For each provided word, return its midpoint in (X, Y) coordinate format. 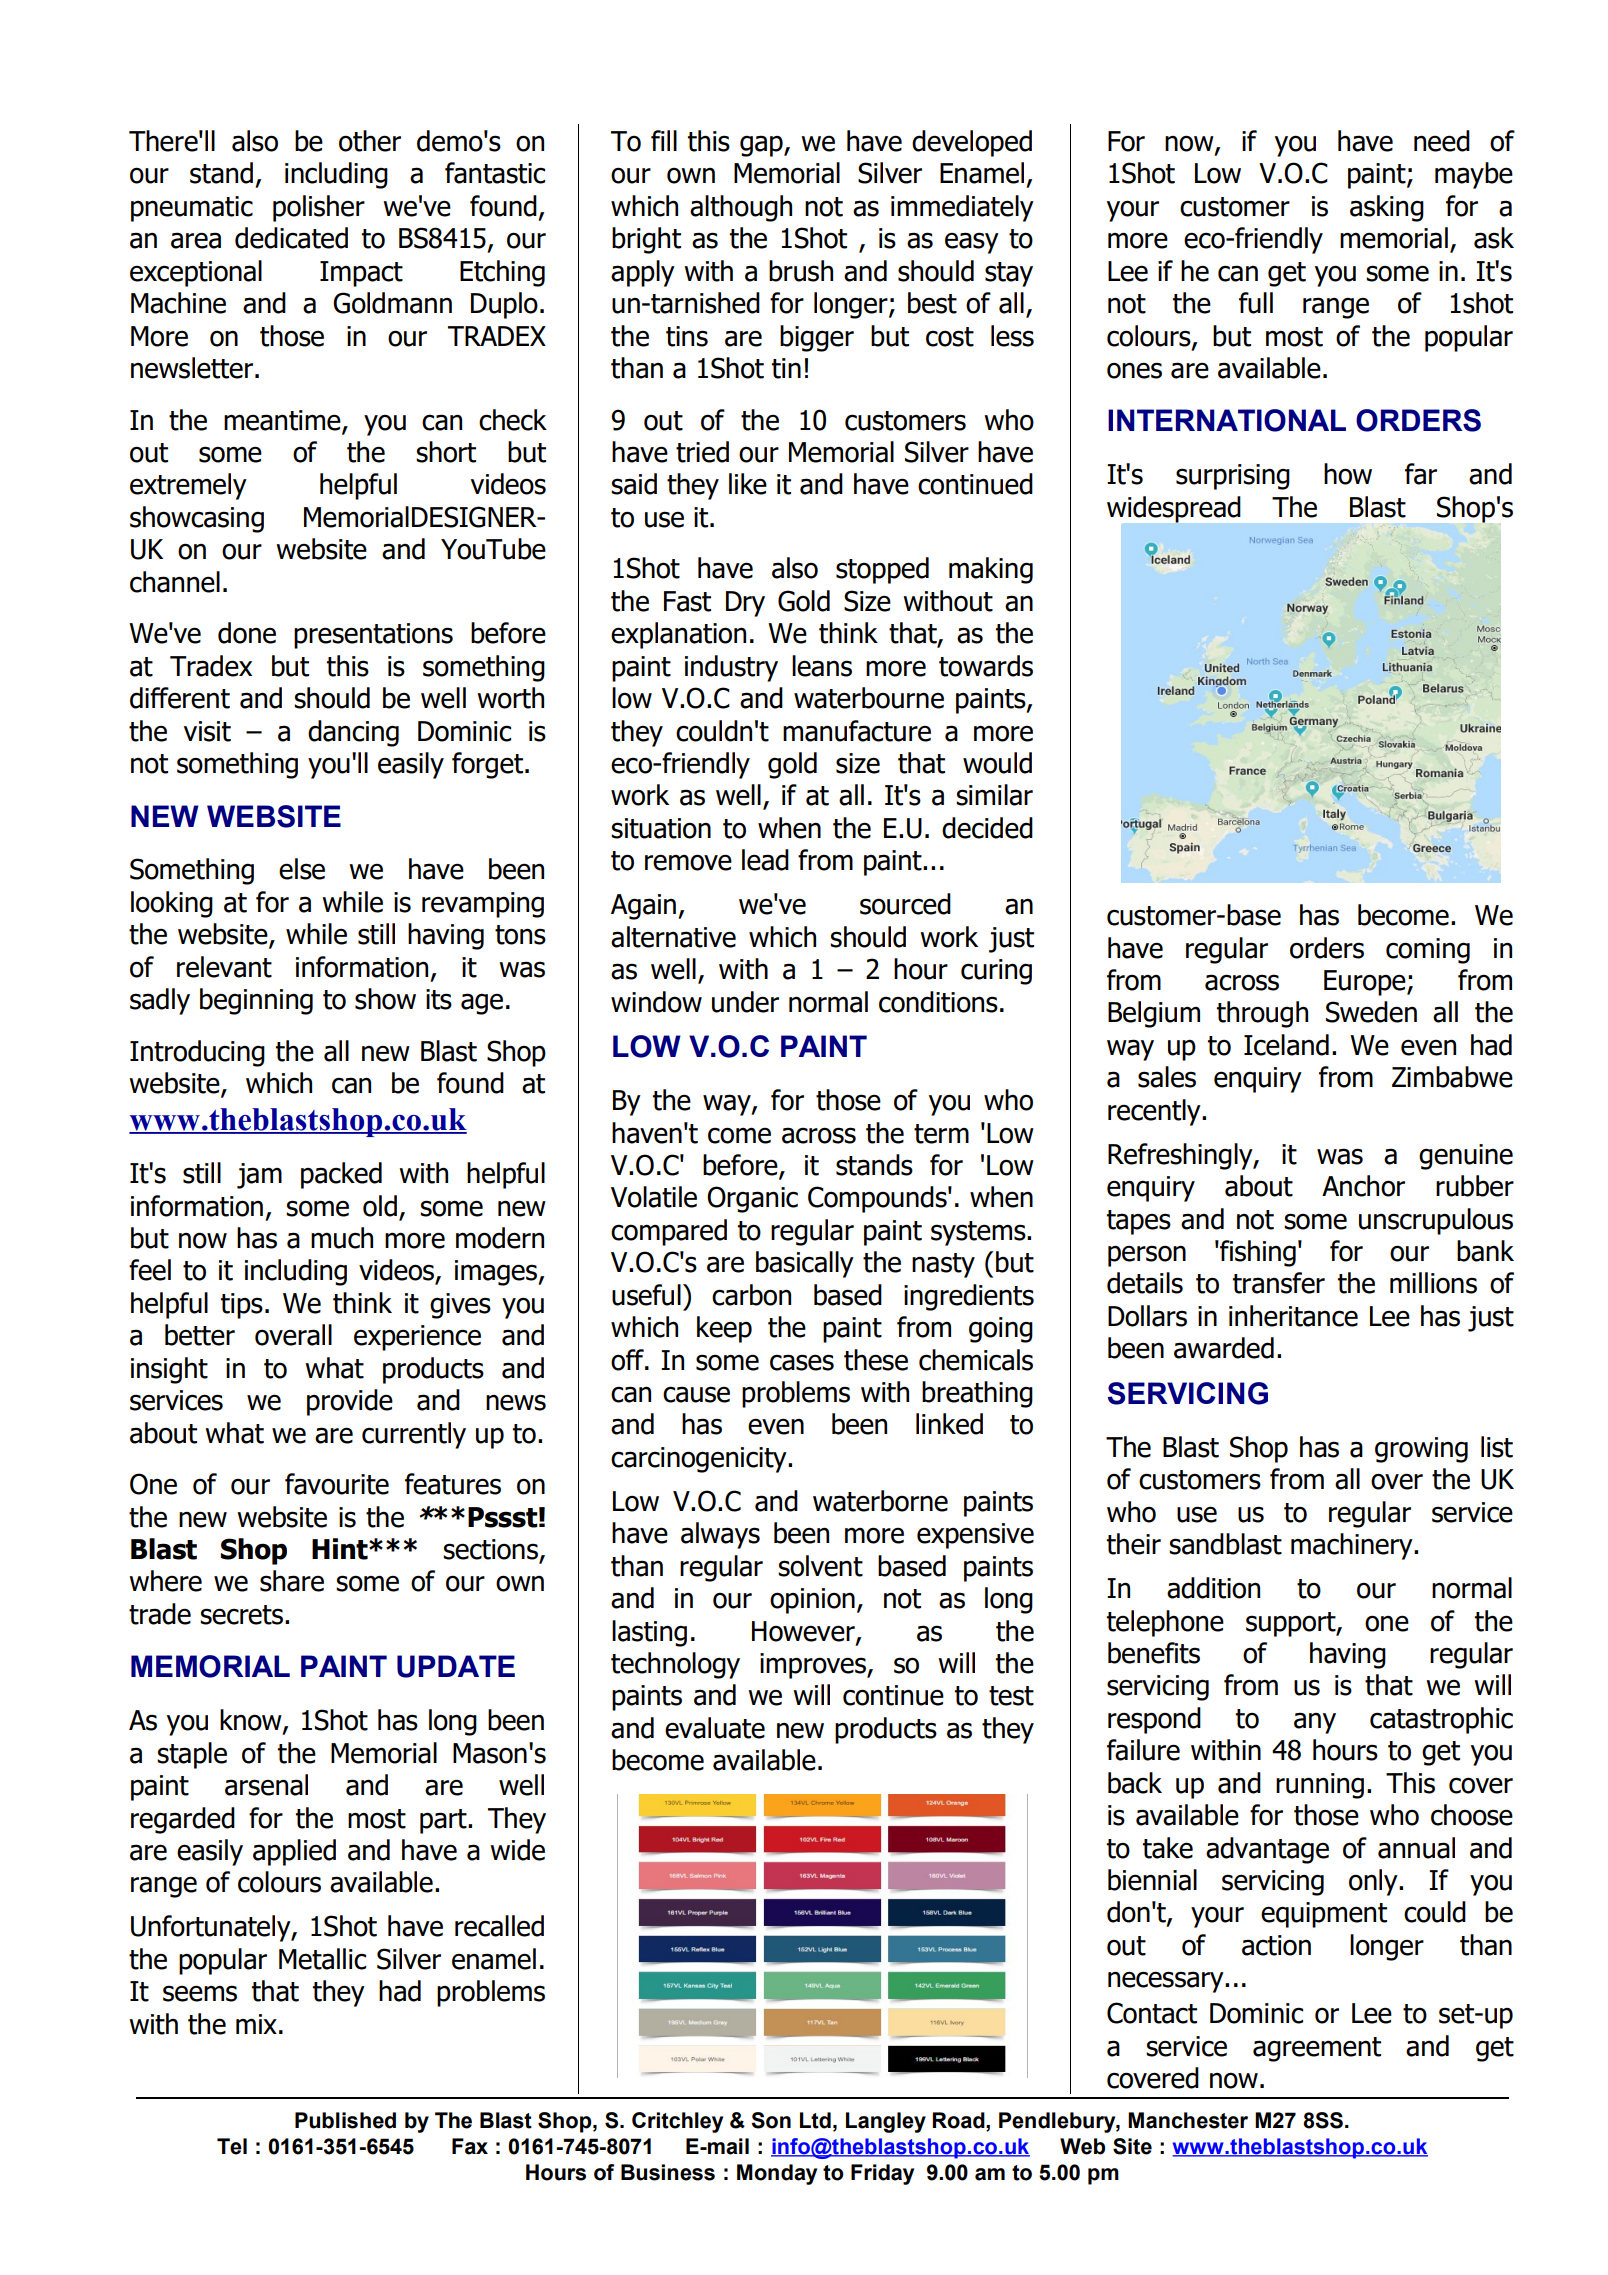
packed (341, 1175)
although (741, 208)
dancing (353, 733)
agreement (1317, 2049)
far (1421, 474)
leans (822, 666)
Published (345, 2120)
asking (1387, 208)
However (804, 1632)
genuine (1466, 1157)
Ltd (815, 2120)
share (292, 1581)
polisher (319, 208)
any (1315, 1723)
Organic (752, 1199)
